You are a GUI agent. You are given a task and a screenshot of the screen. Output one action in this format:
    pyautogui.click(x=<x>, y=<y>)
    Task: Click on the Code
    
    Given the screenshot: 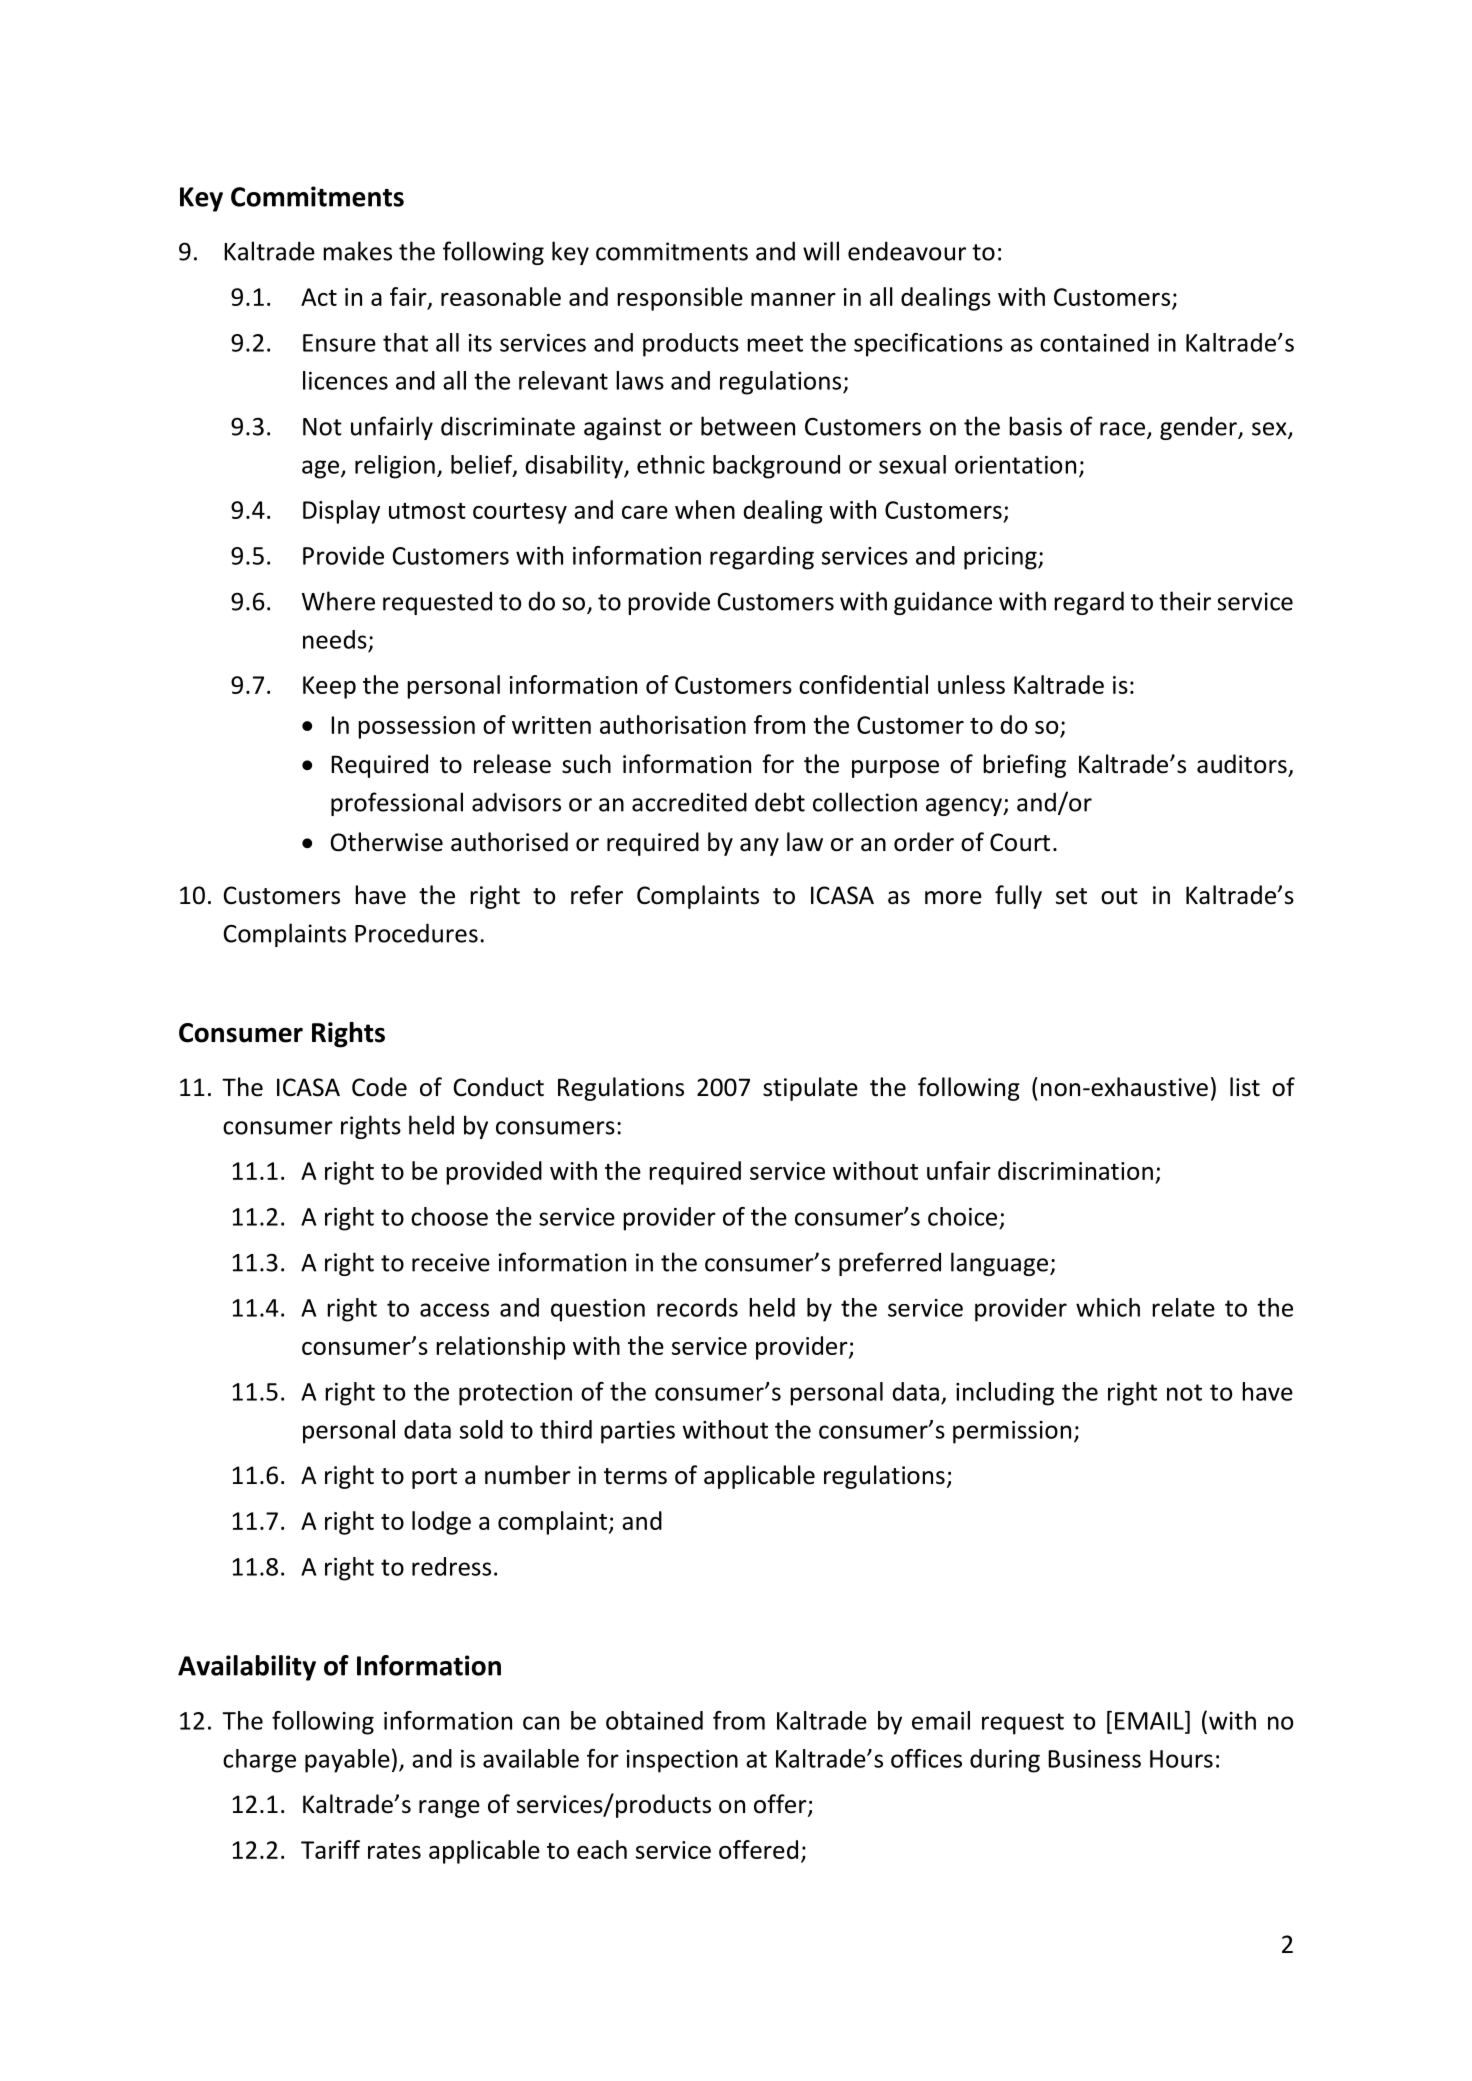 What is the action you would take?
    pyautogui.click(x=379, y=1087)
